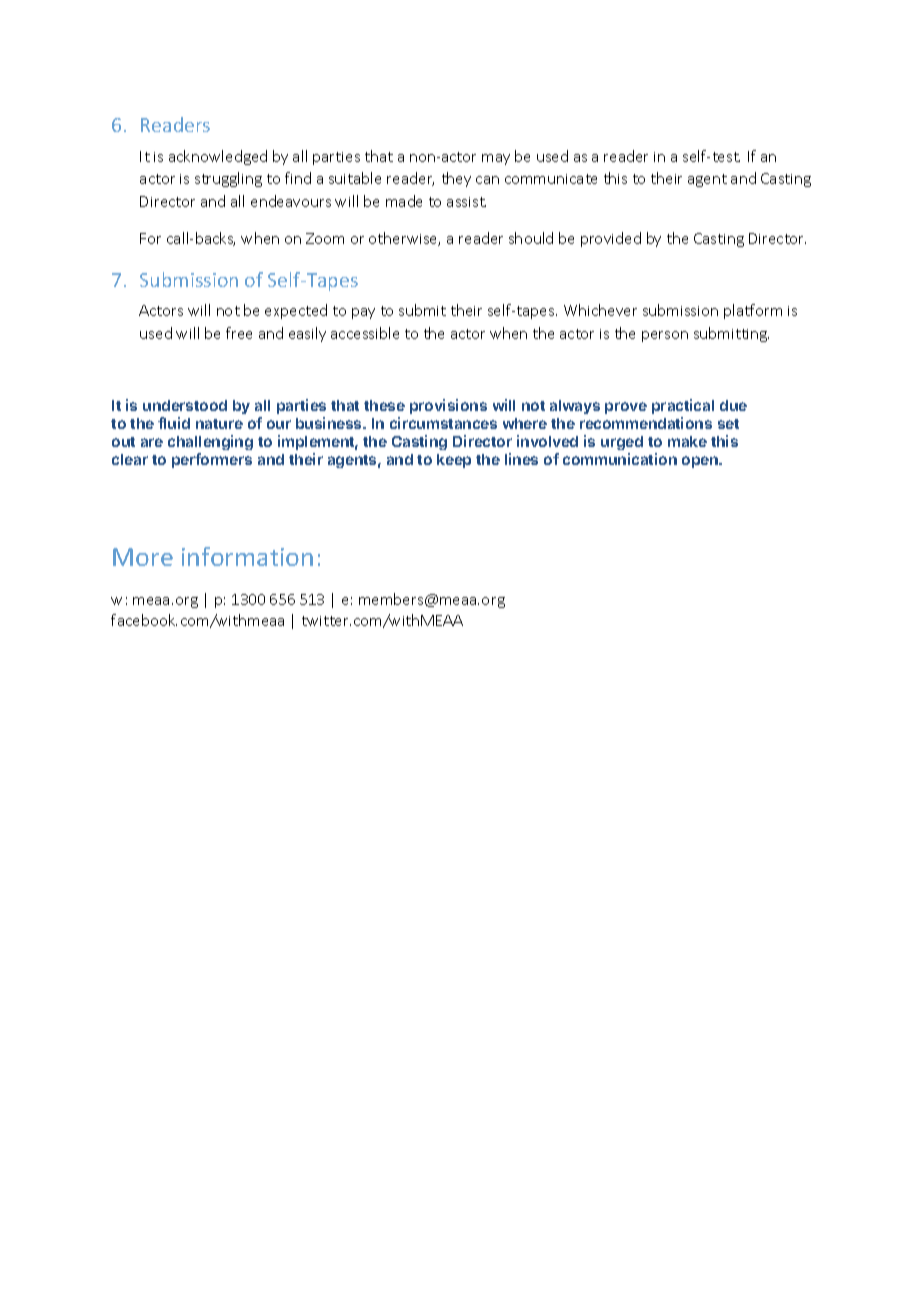  I want to click on communicate, so click(551, 179).
